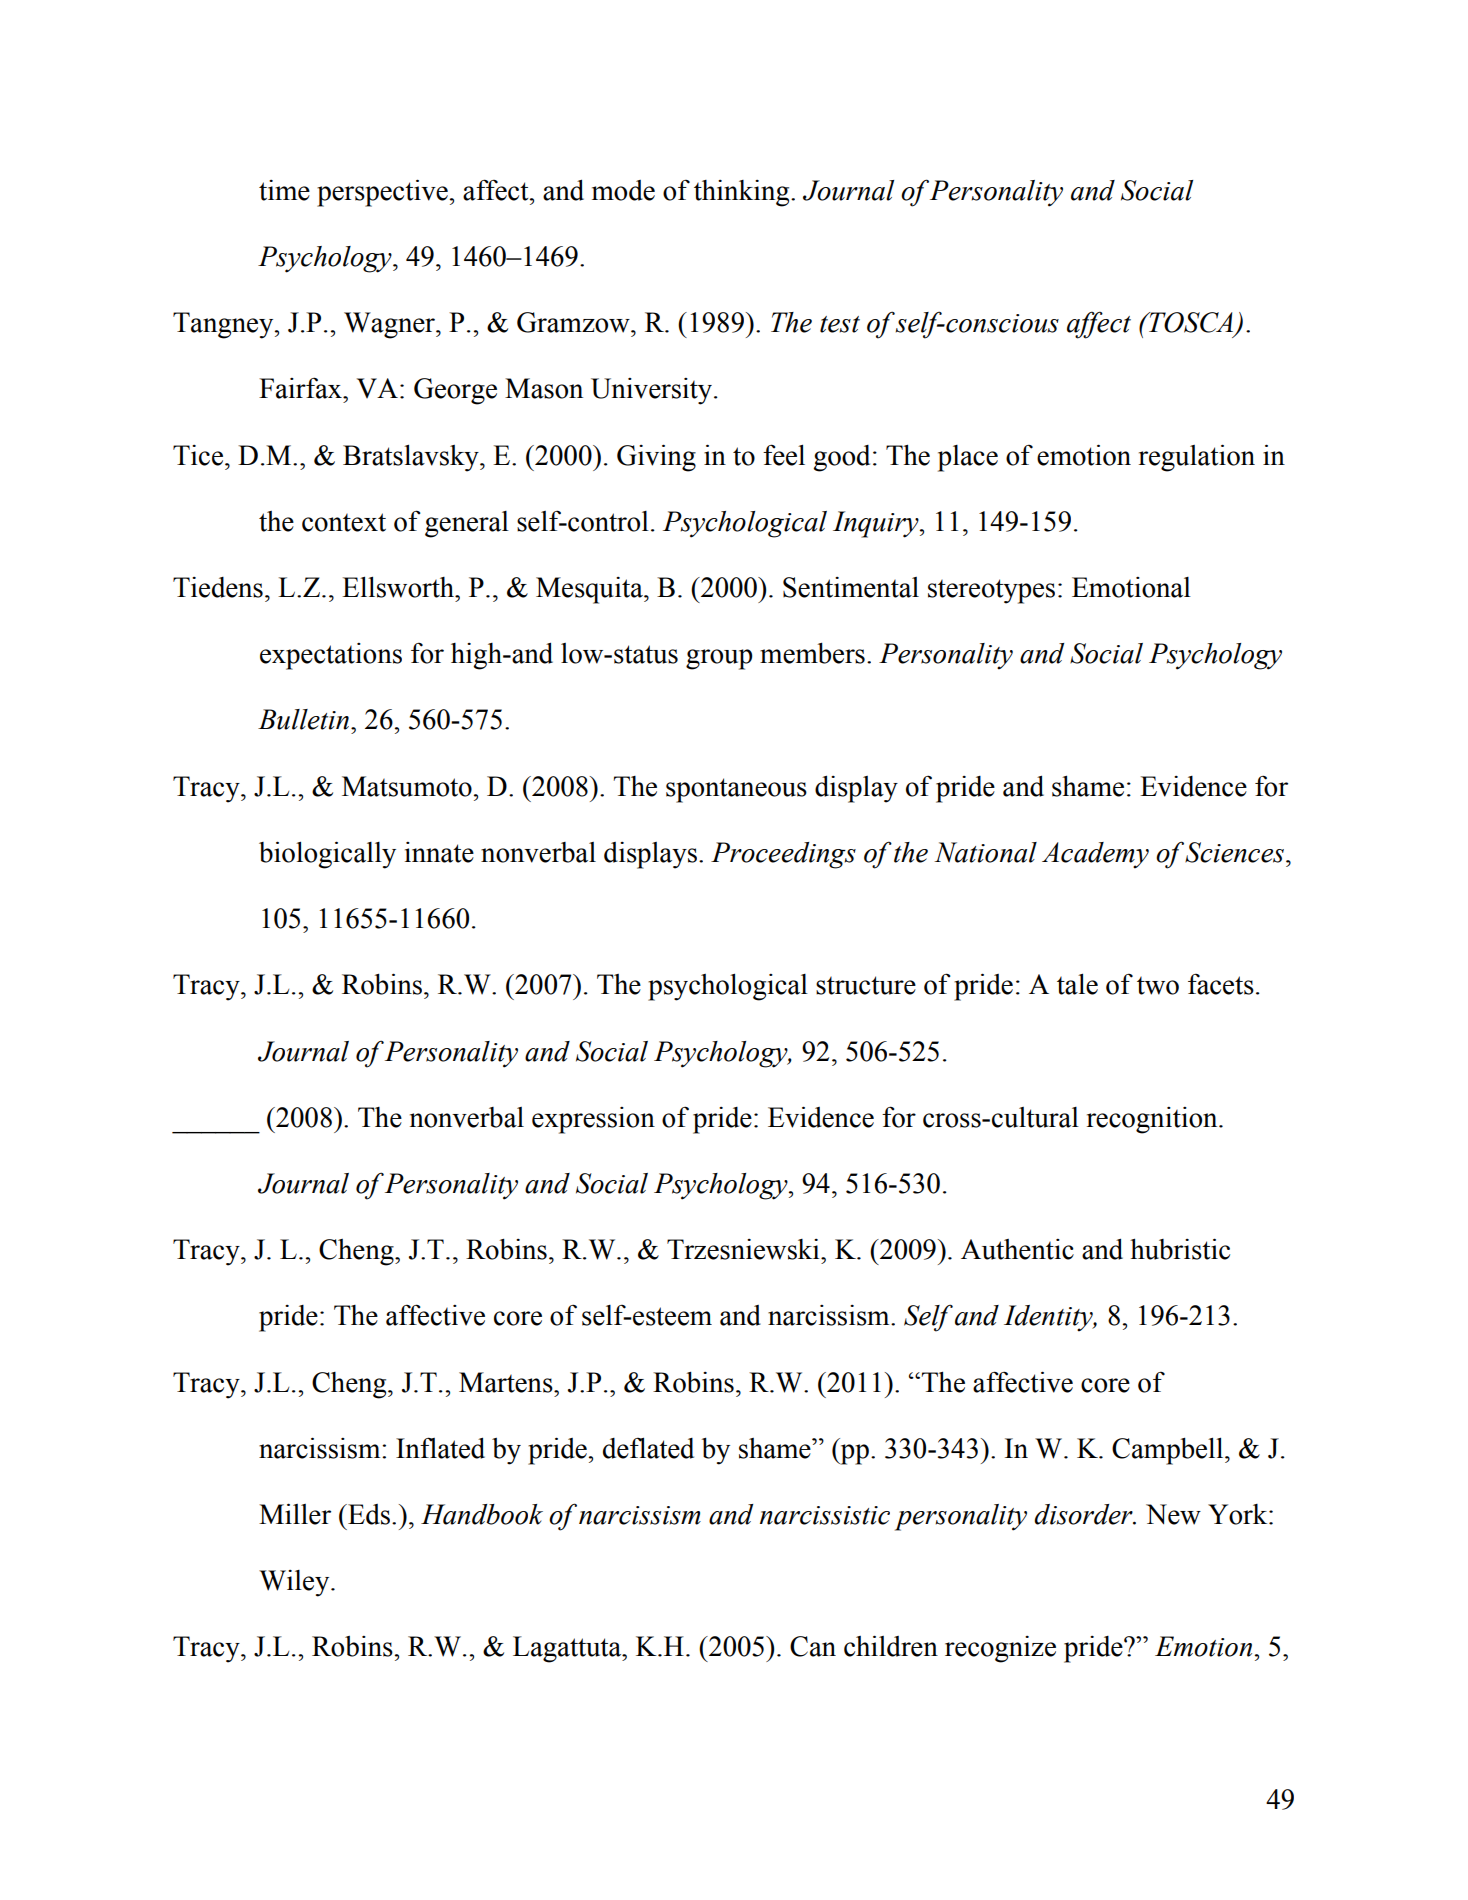 This page has width=1468, height=1900. Describe the element at coordinates (813, 1646) in the page. I see `Can` at that location.
